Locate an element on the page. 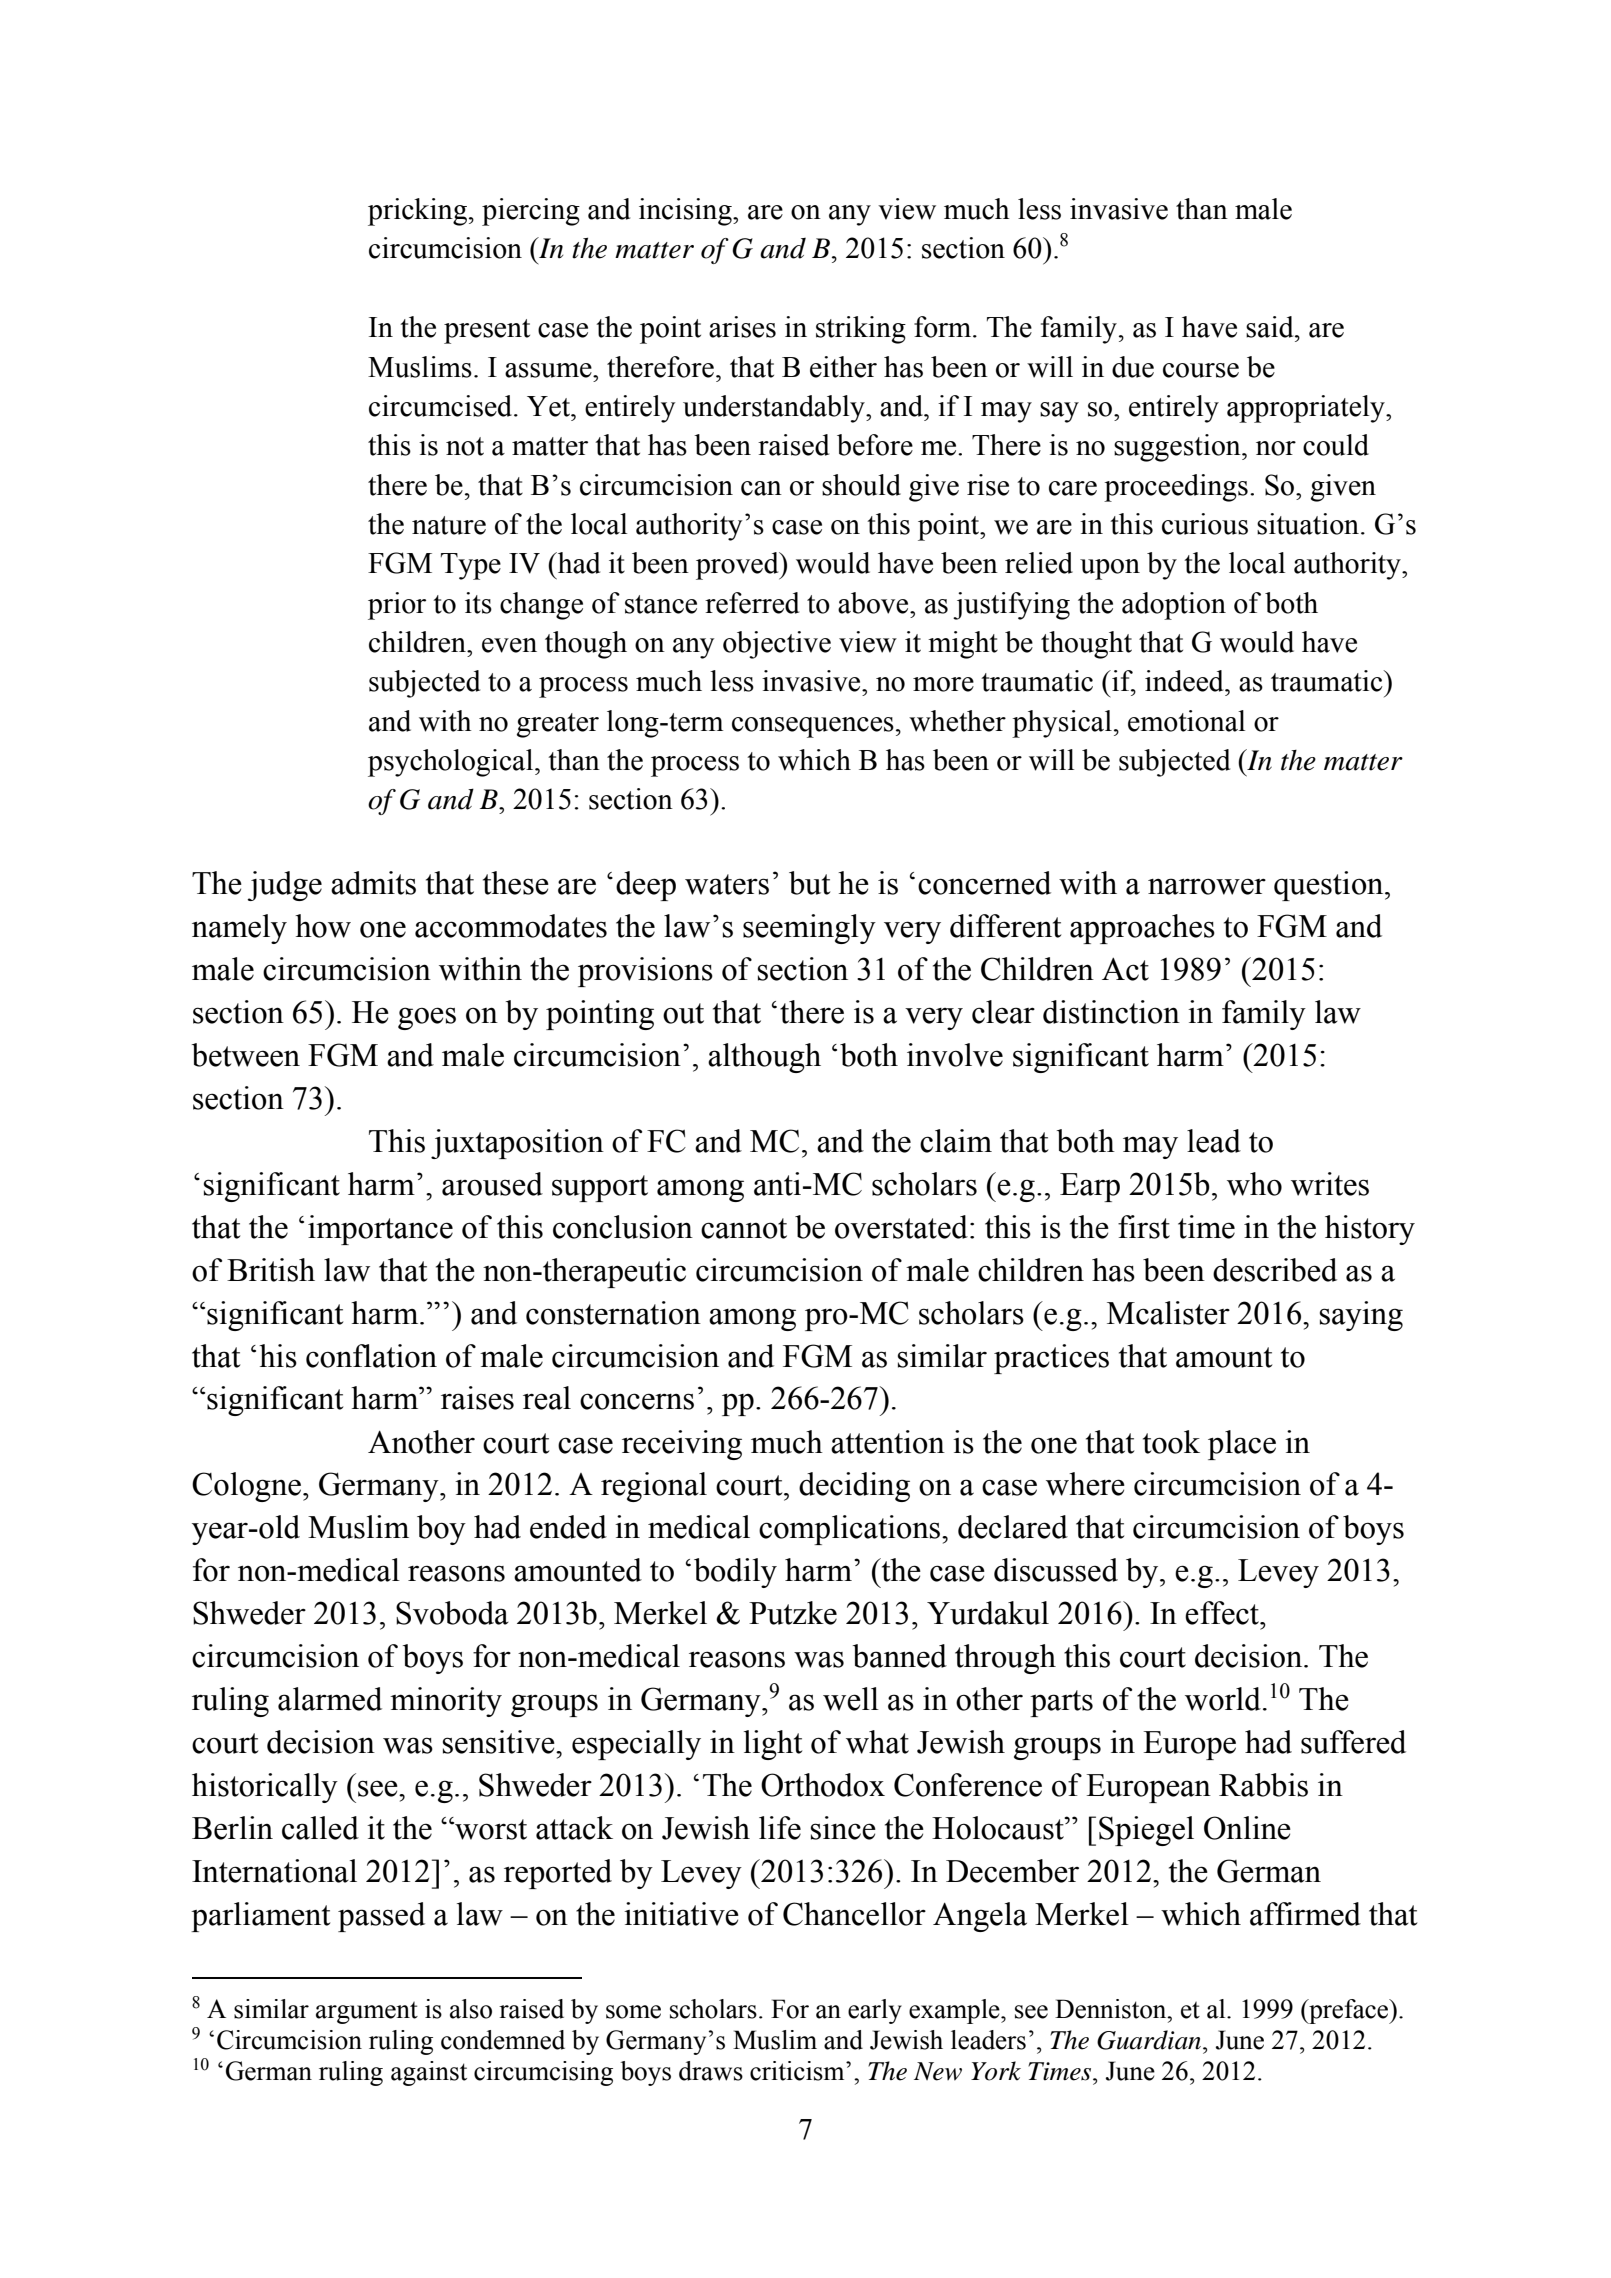  pricking is located at coordinates (419, 212).
